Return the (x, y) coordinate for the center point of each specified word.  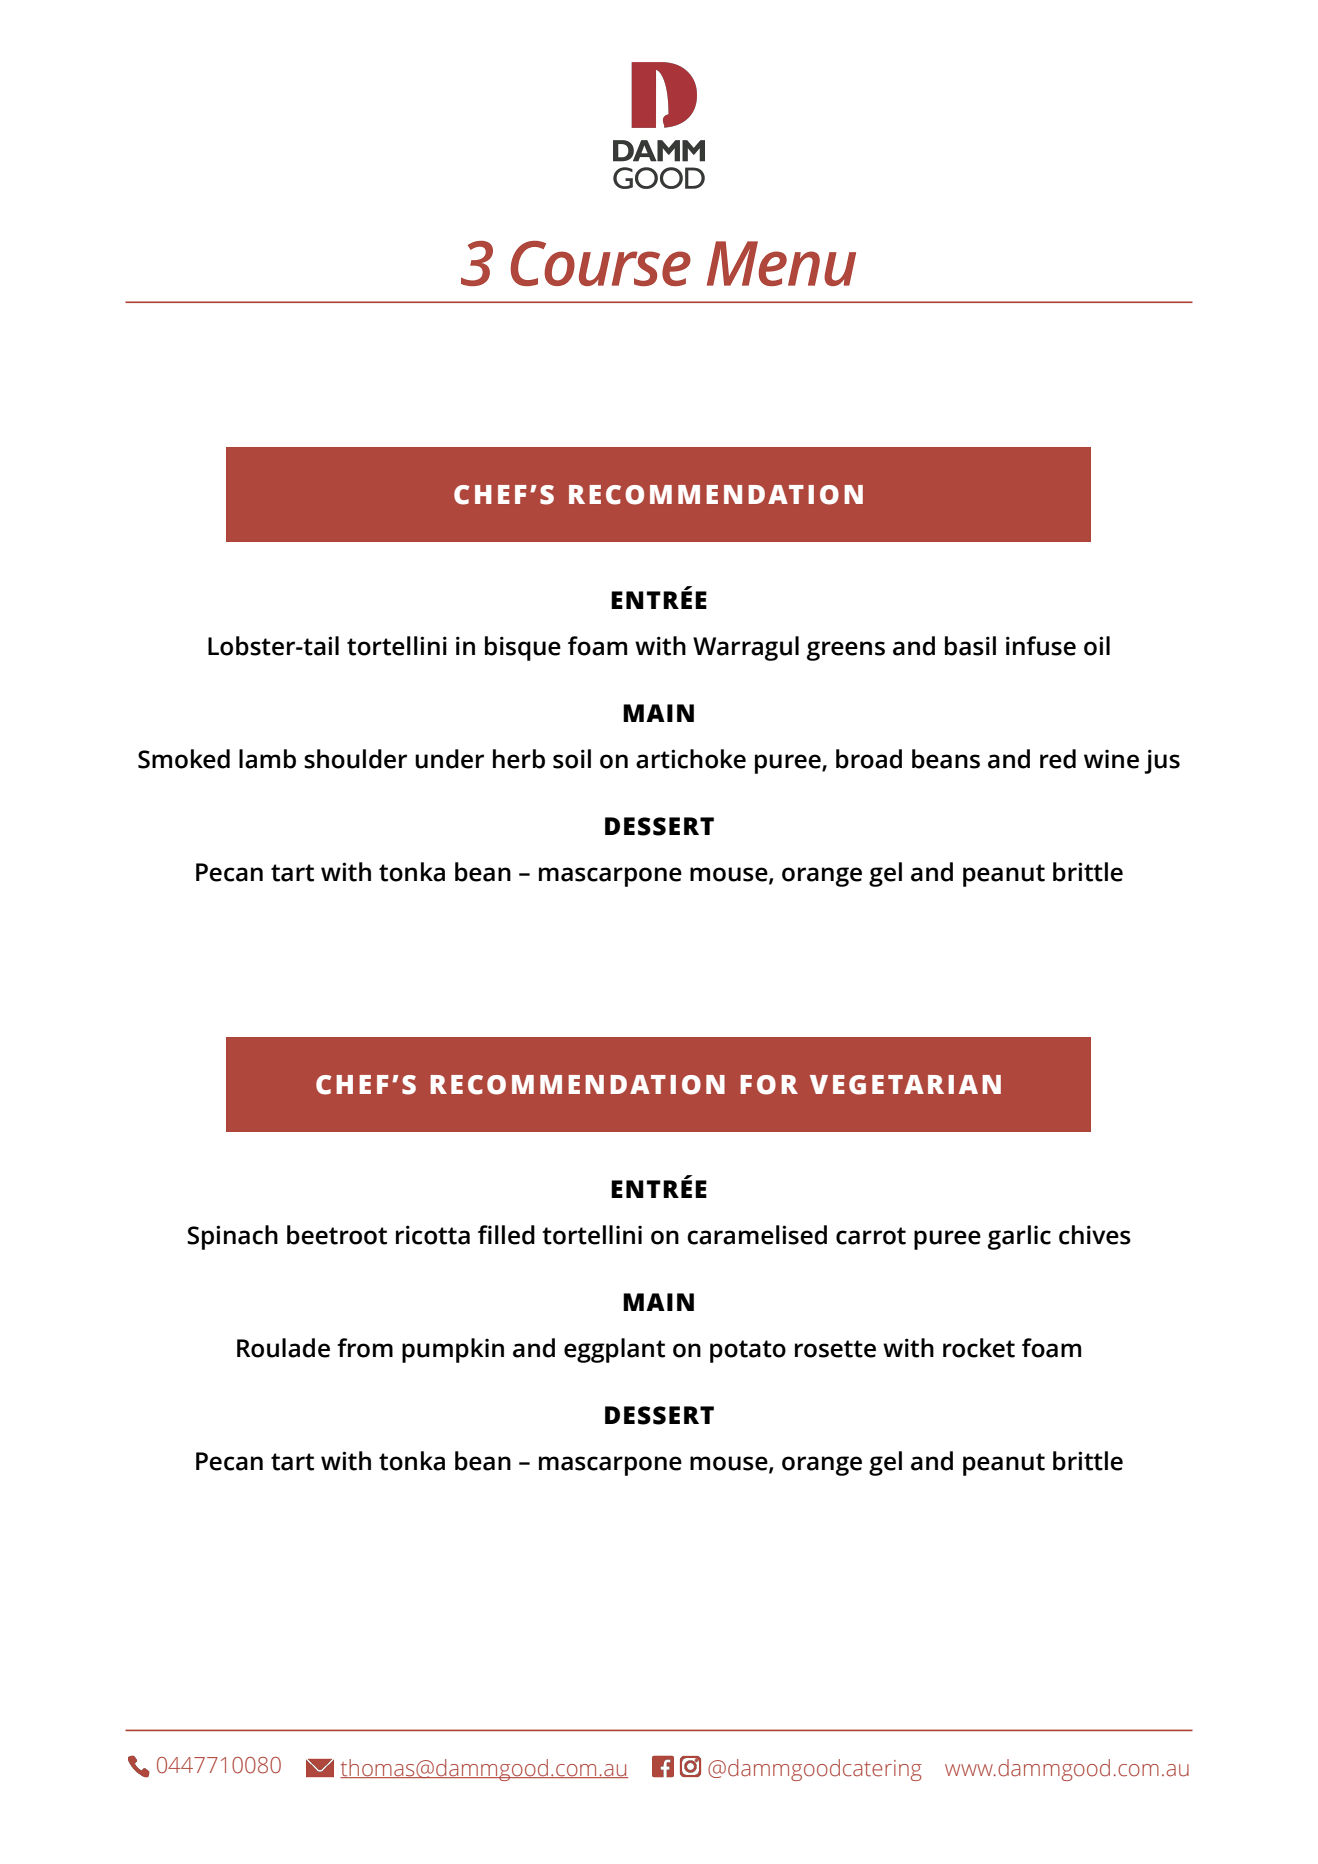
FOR (769, 1085)
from (365, 1348)
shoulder (355, 759)
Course (601, 263)
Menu (781, 263)
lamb (267, 759)
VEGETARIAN (905, 1085)
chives (1095, 1235)
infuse (1041, 646)
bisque (523, 648)
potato (748, 1351)
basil (970, 646)
